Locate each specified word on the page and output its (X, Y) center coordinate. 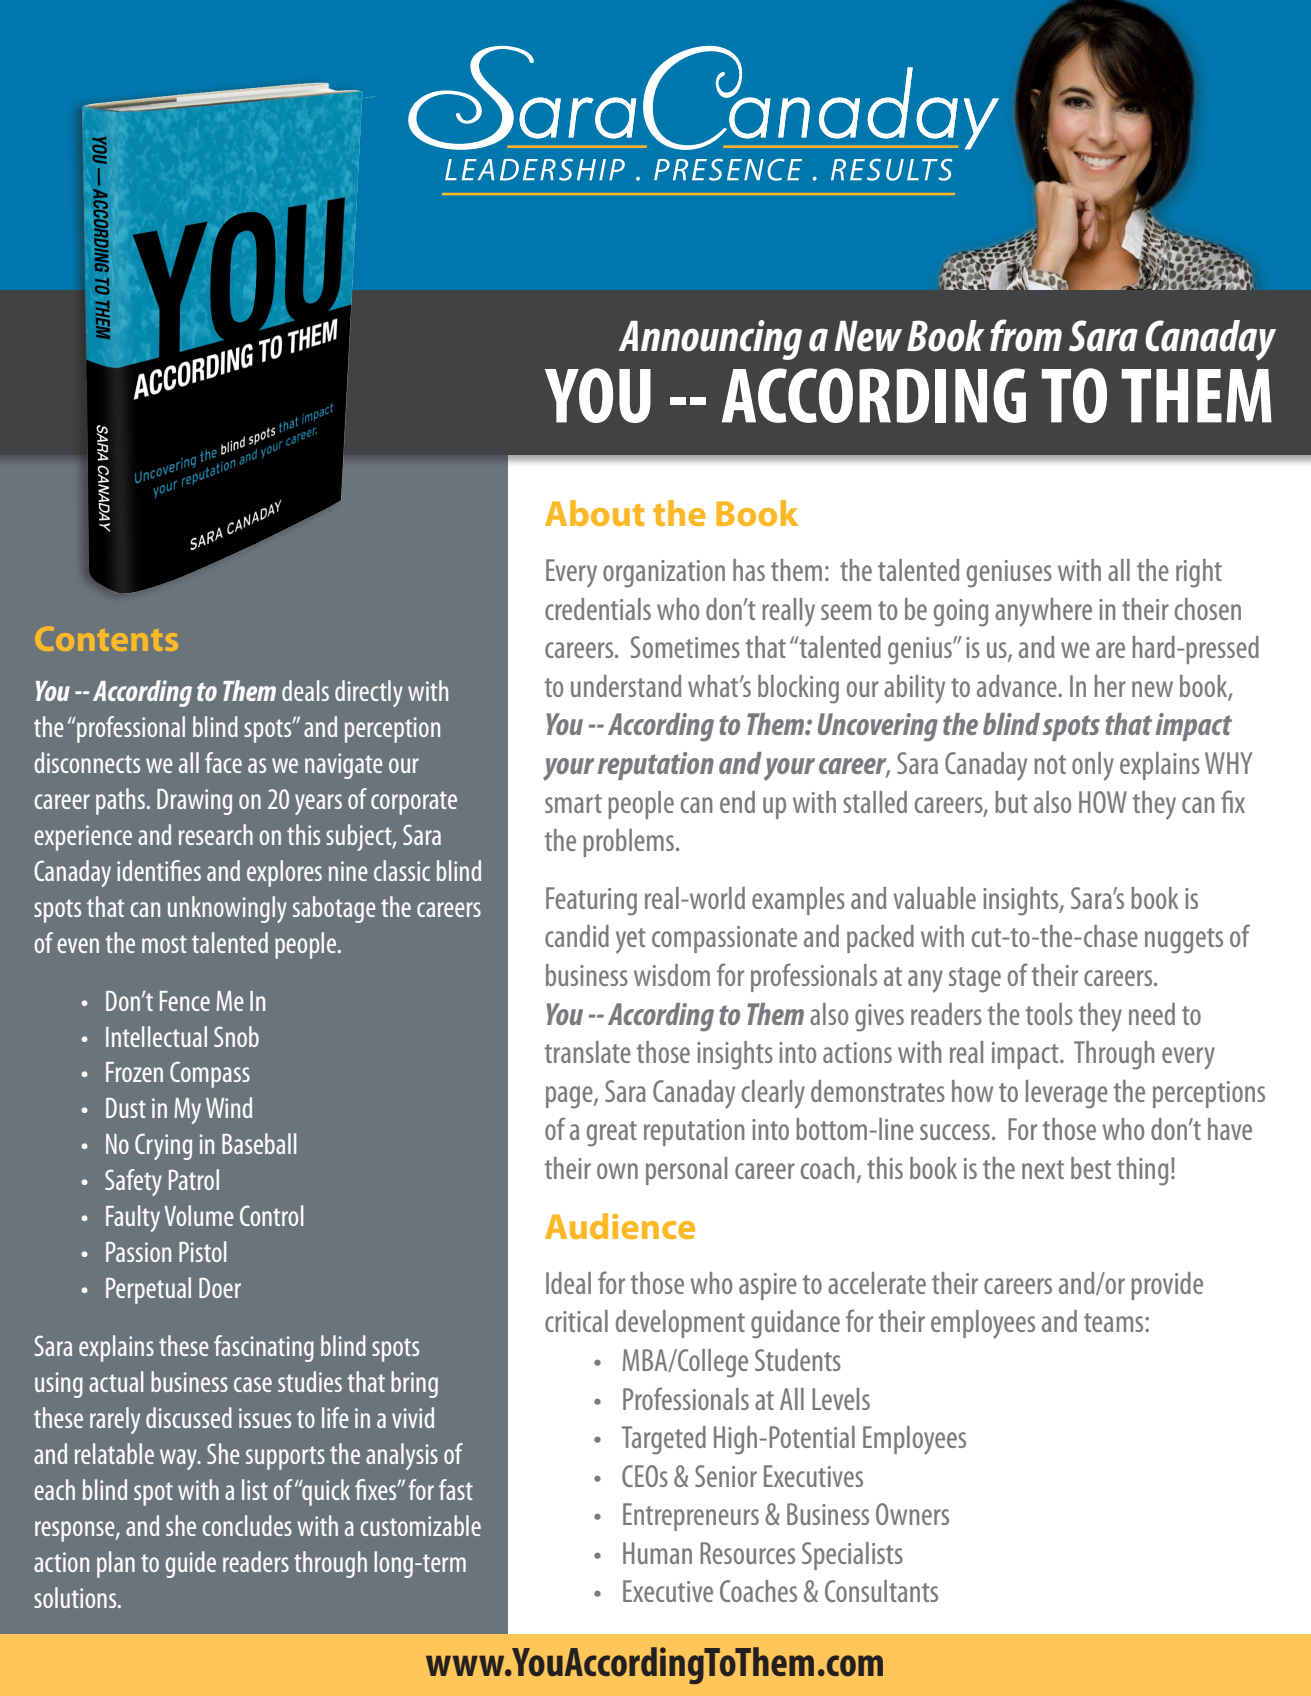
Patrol (194, 1179)
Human (657, 1553)
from (1026, 335)
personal (686, 1171)
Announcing (710, 340)
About (594, 513)
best (1091, 1168)
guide (190, 1564)
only (1093, 766)
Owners (912, 1514)
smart (573, 803)
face (223, 762)
